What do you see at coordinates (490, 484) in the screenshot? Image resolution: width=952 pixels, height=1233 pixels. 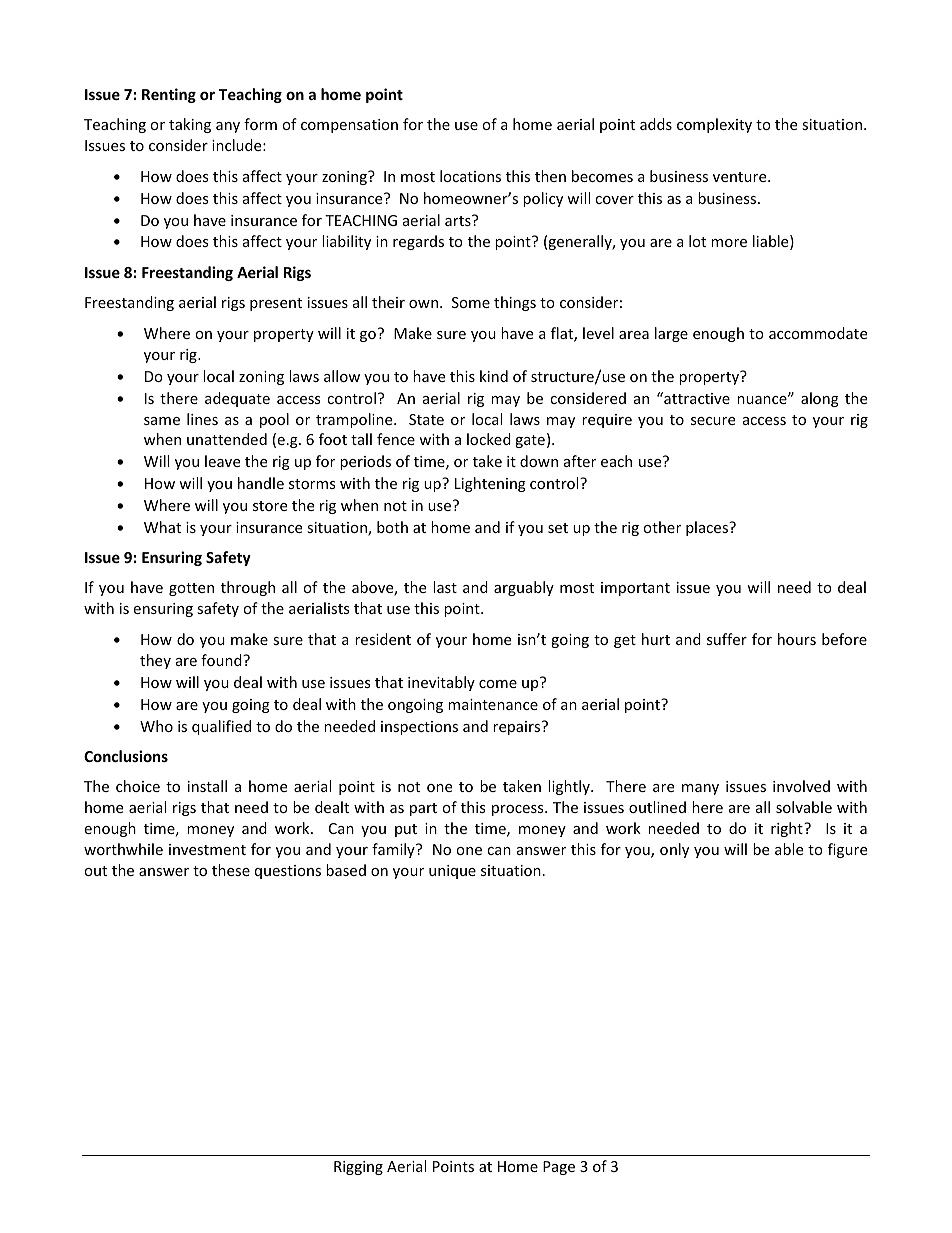 I see `Lightening` at bounding box center [490, 484].
